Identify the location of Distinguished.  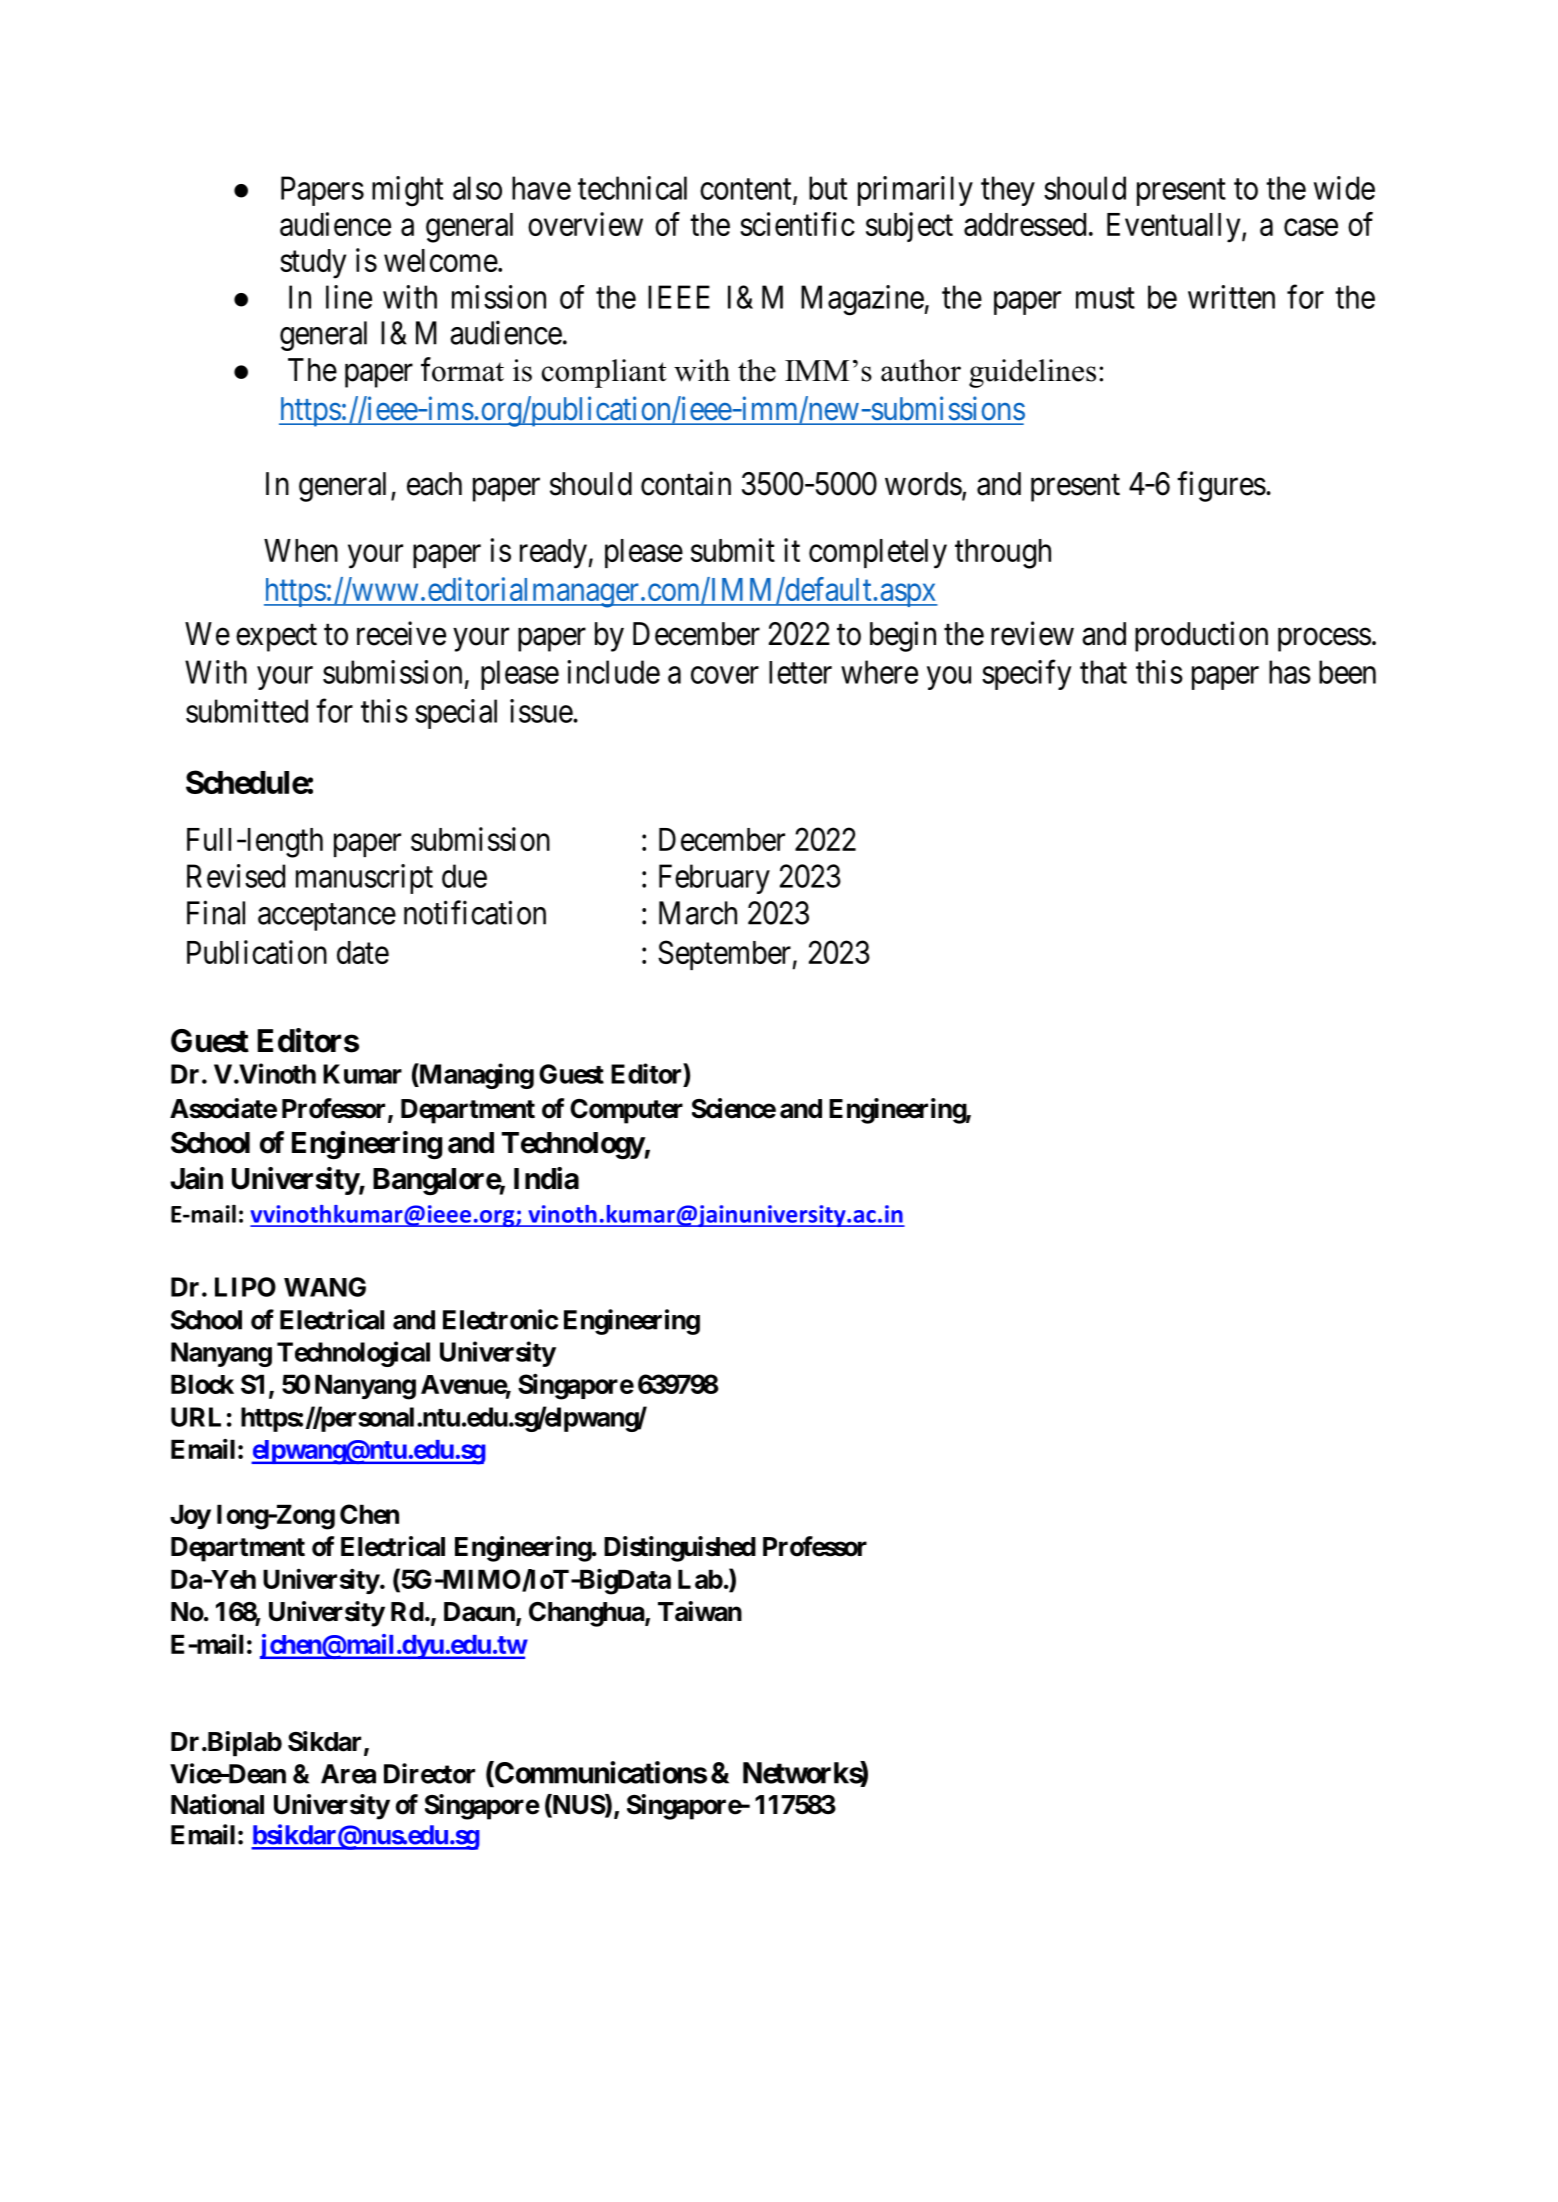
(680, 1549).
